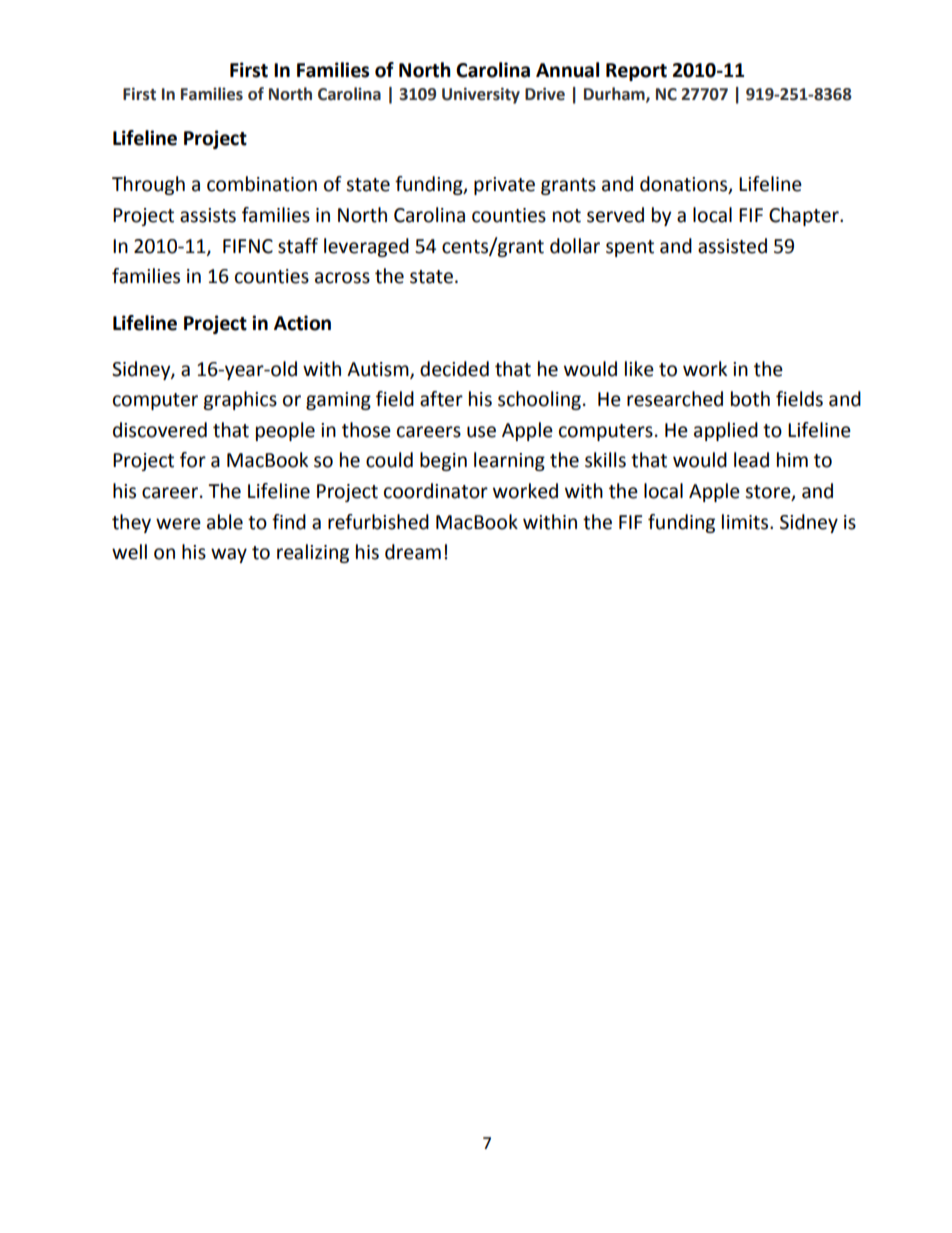 The height and width of the screenshot is (1233, 952). Describe the element at coordinates (639, 369) in the screenshot. I see `like` at that location.
